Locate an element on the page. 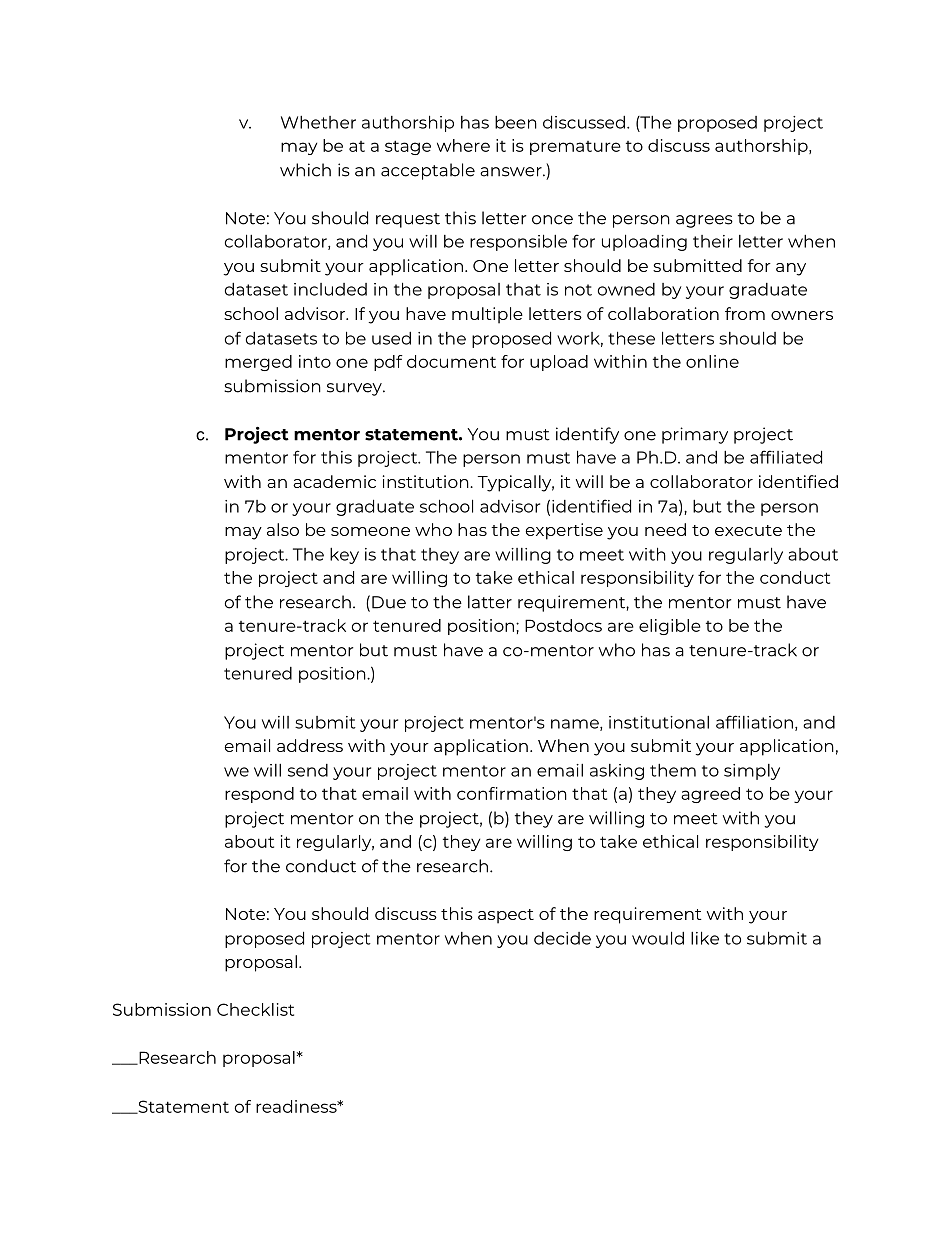  key is located at coordinates (344, 556).
